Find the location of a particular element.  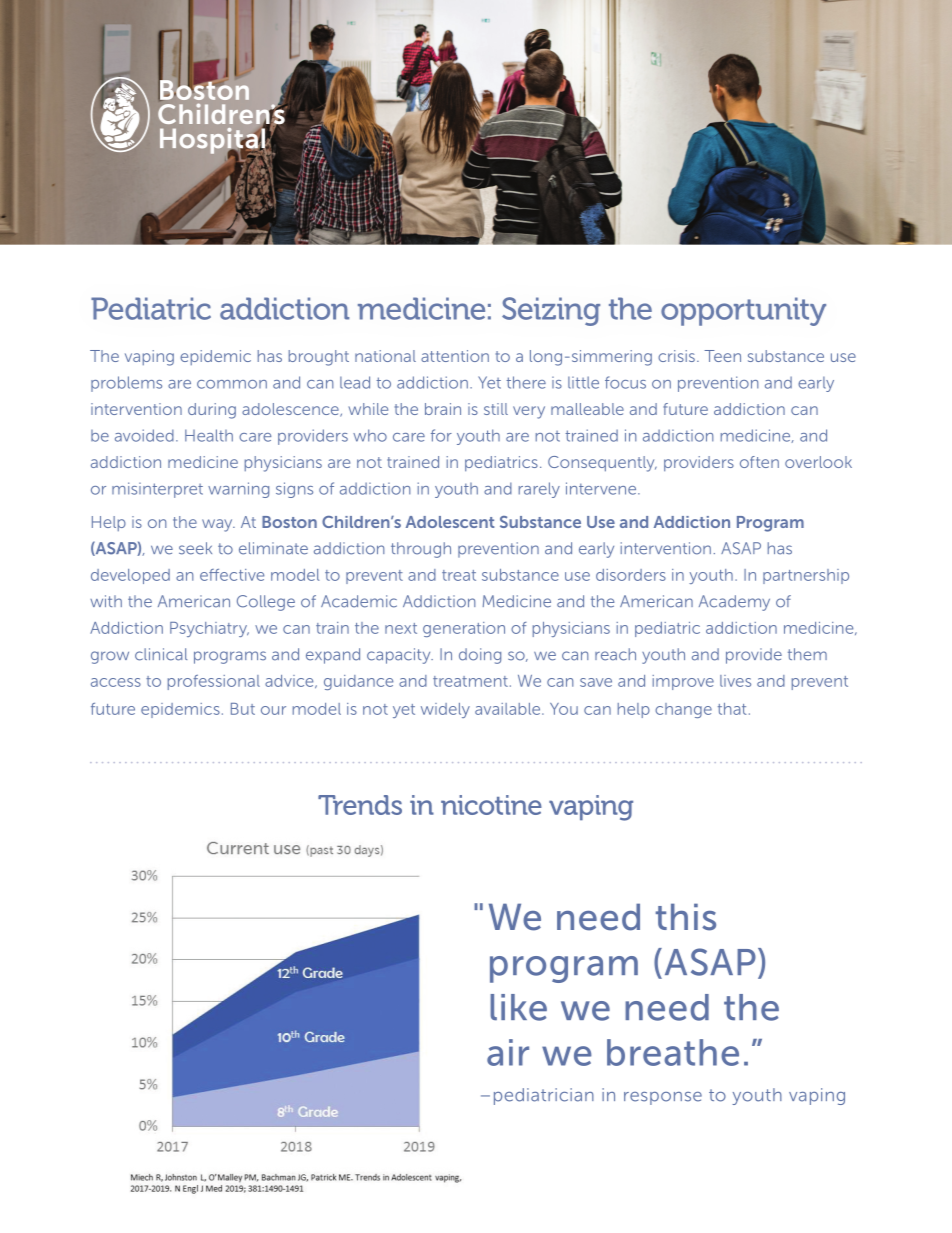

widely is located at coordinates (445, 710).
